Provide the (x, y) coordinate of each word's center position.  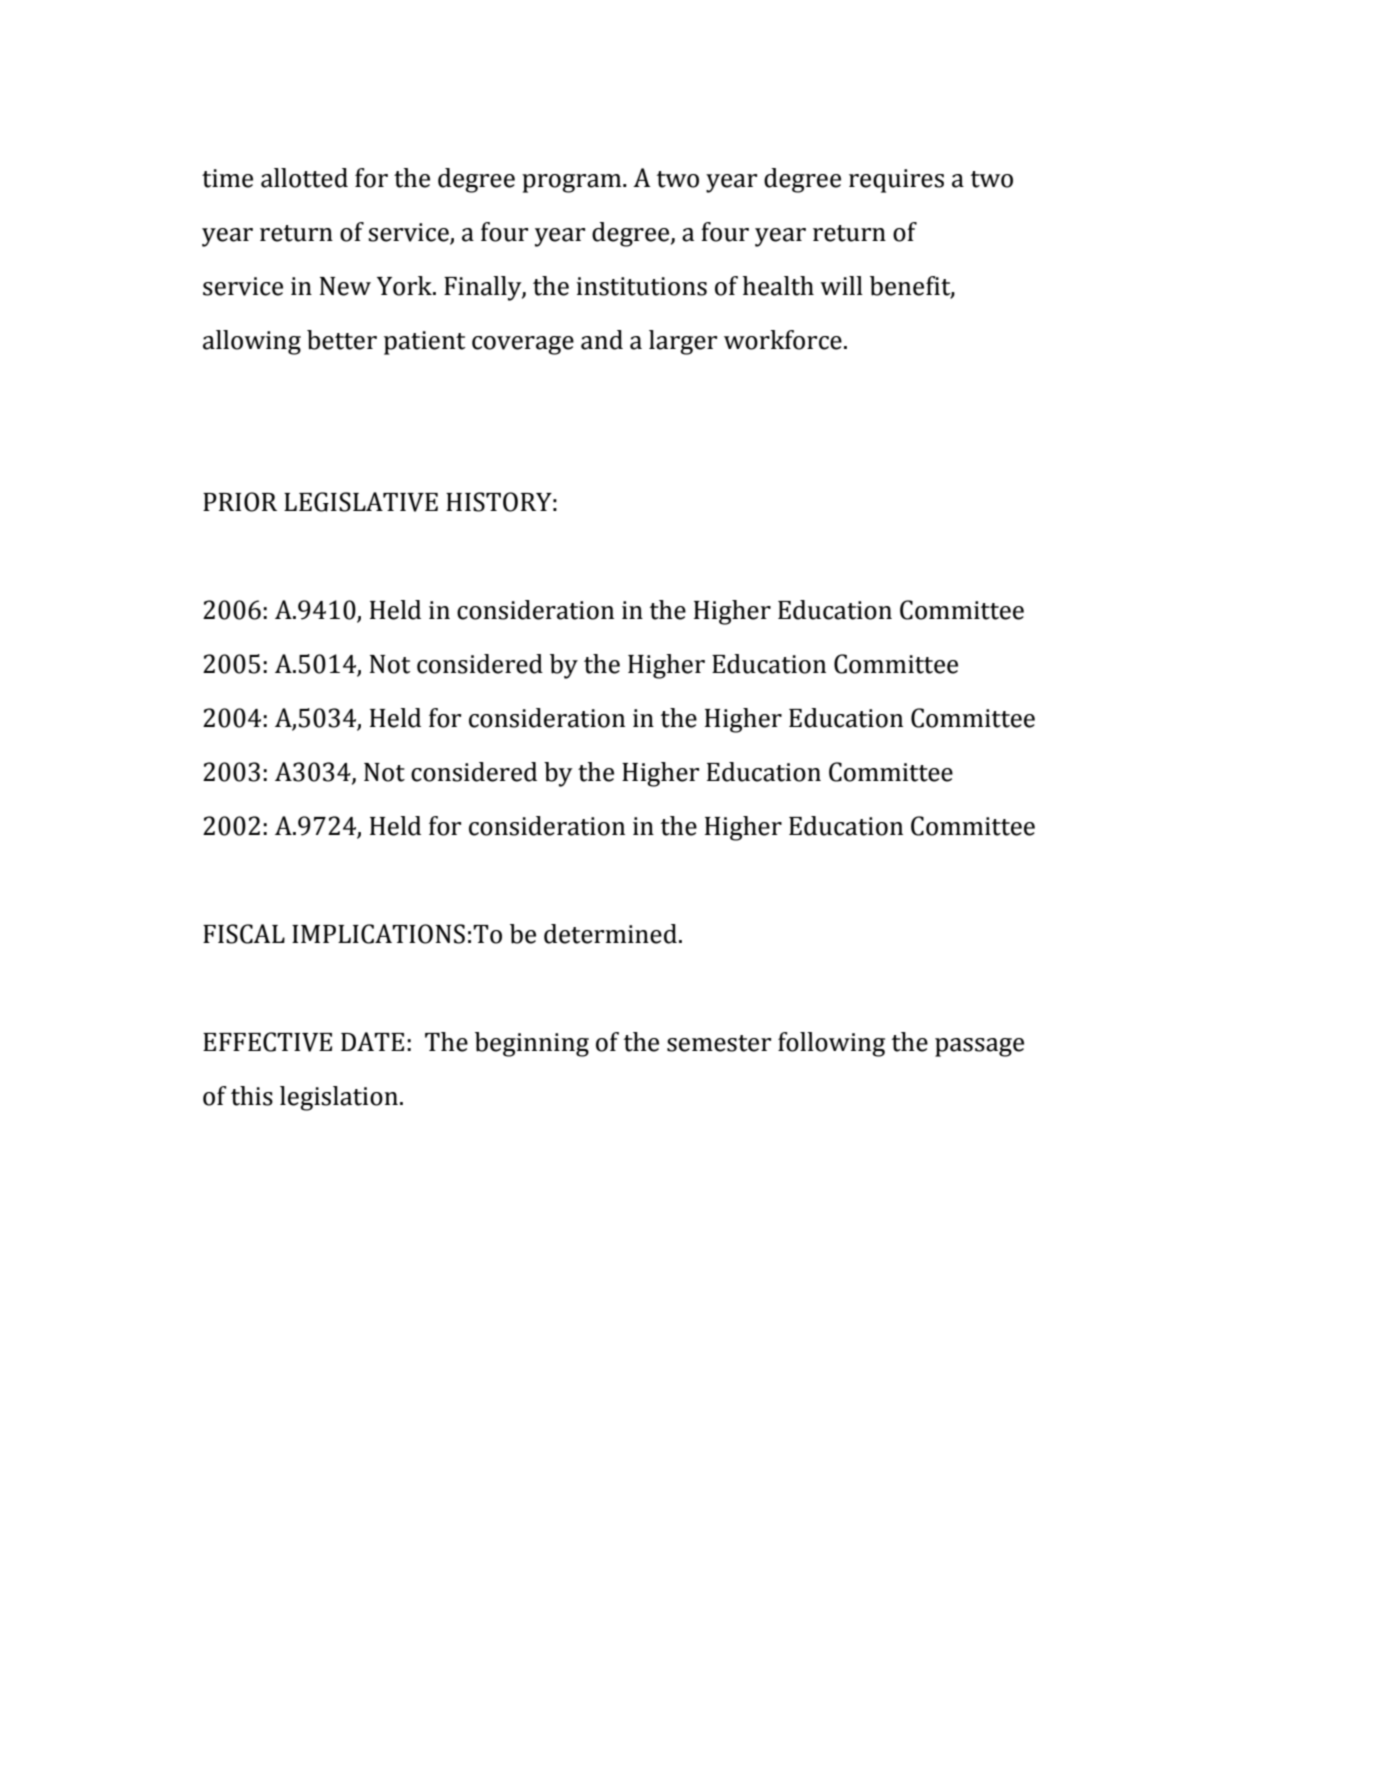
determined (610, 934)
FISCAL (244, 934)
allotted (304, 178)
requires (896, 181)
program (573, 183)
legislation (339, 1098)
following (831, 1044)
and (602, 340)
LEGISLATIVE (361, 502)
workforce (783, 340)
